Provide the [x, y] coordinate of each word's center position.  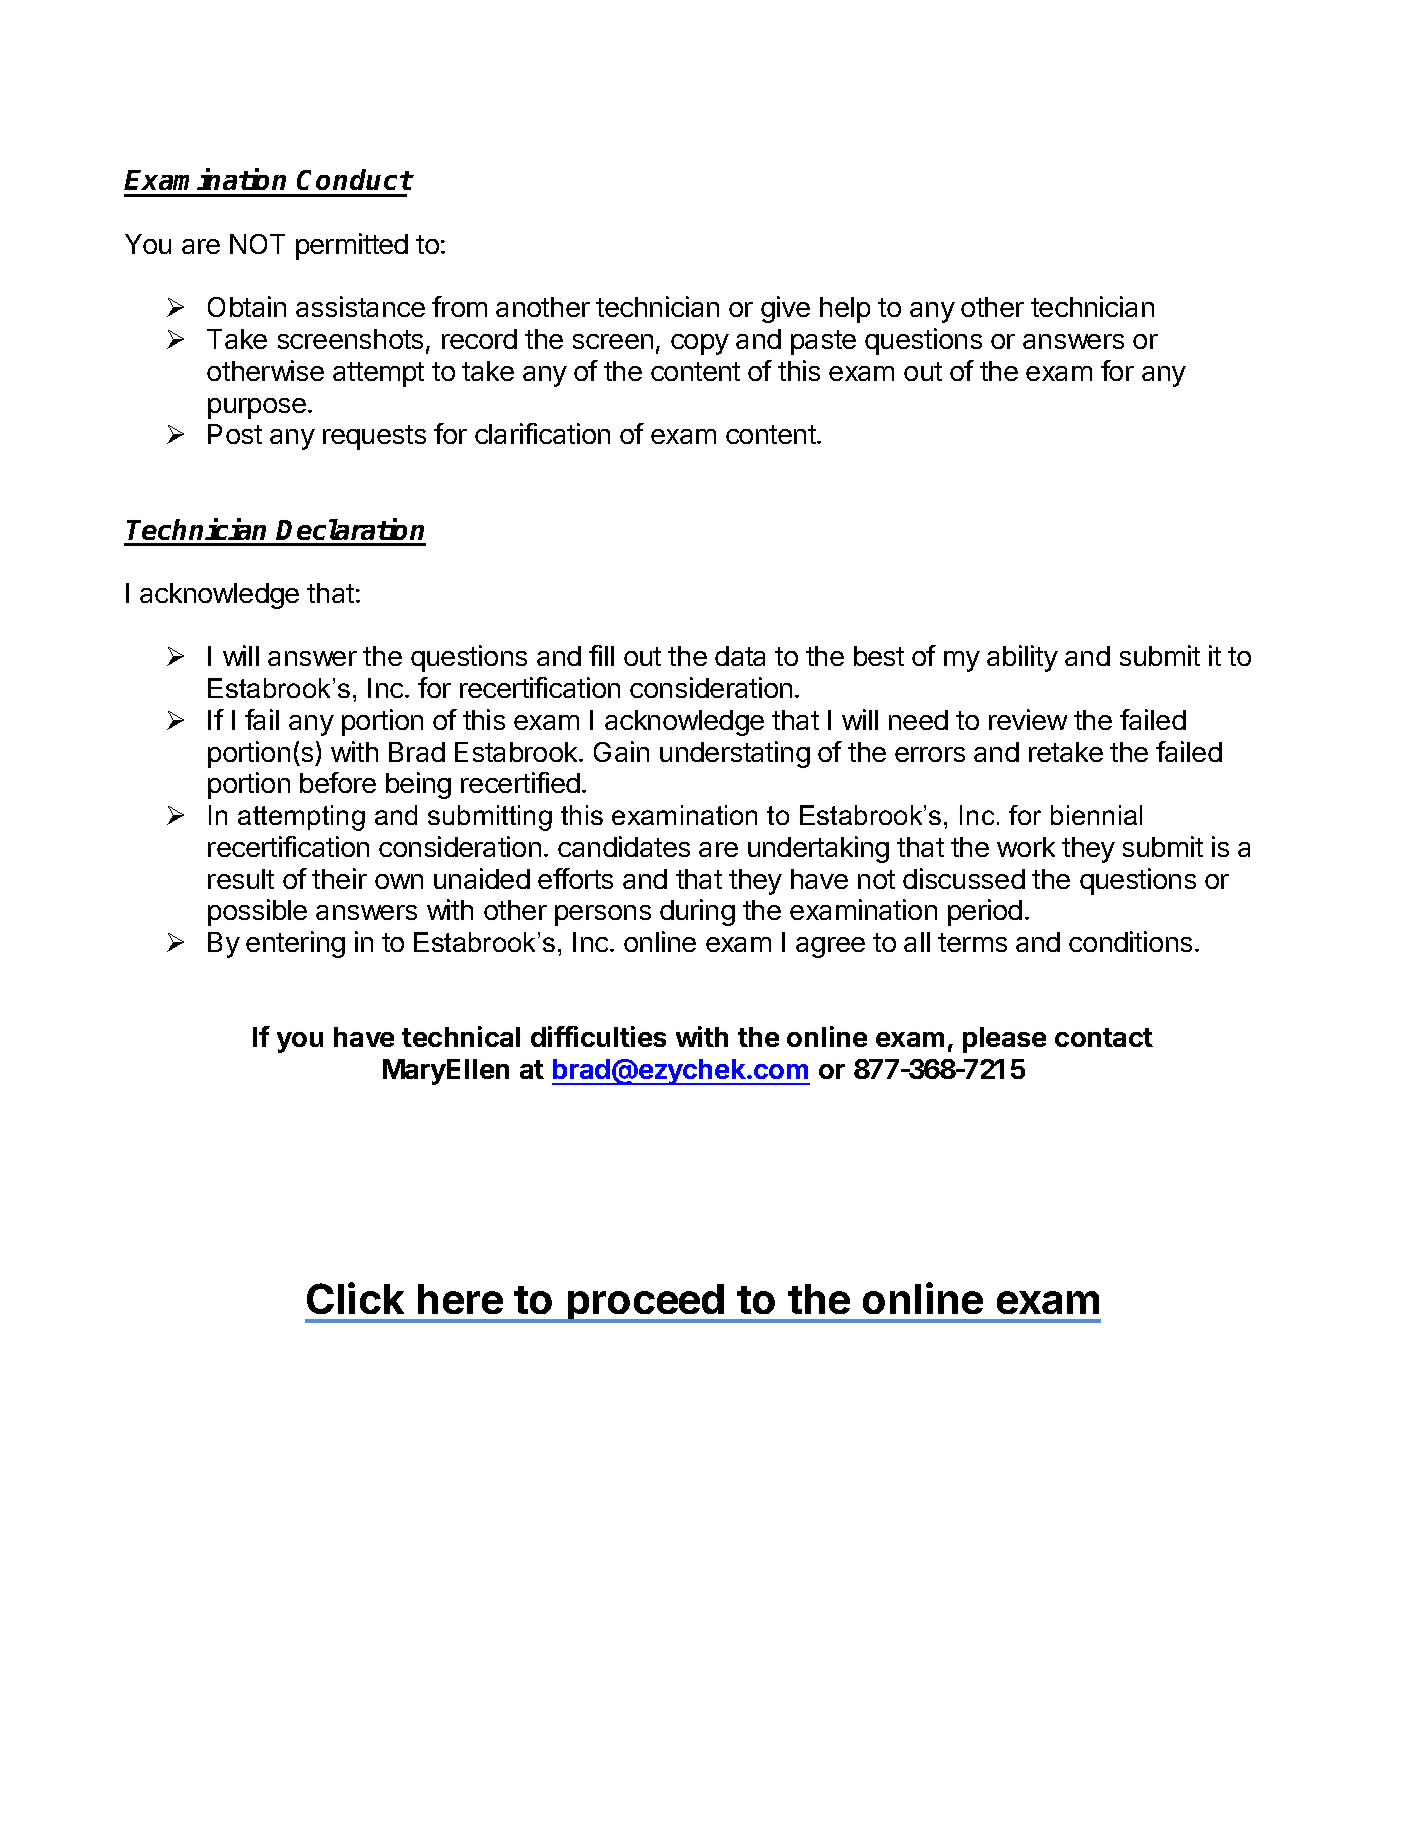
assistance [360, 306]
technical [461, 1036]
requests [374, 437]
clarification [542, 433]
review [1028, 719]
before [338, 782]
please [1004, 1040]
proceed [645, 1303]
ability [1022, 658]
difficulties [598, 1036]
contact [1104, 1037]
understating [735, 754]
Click [355, 1298]
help [845, 310]
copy [700, 344]
